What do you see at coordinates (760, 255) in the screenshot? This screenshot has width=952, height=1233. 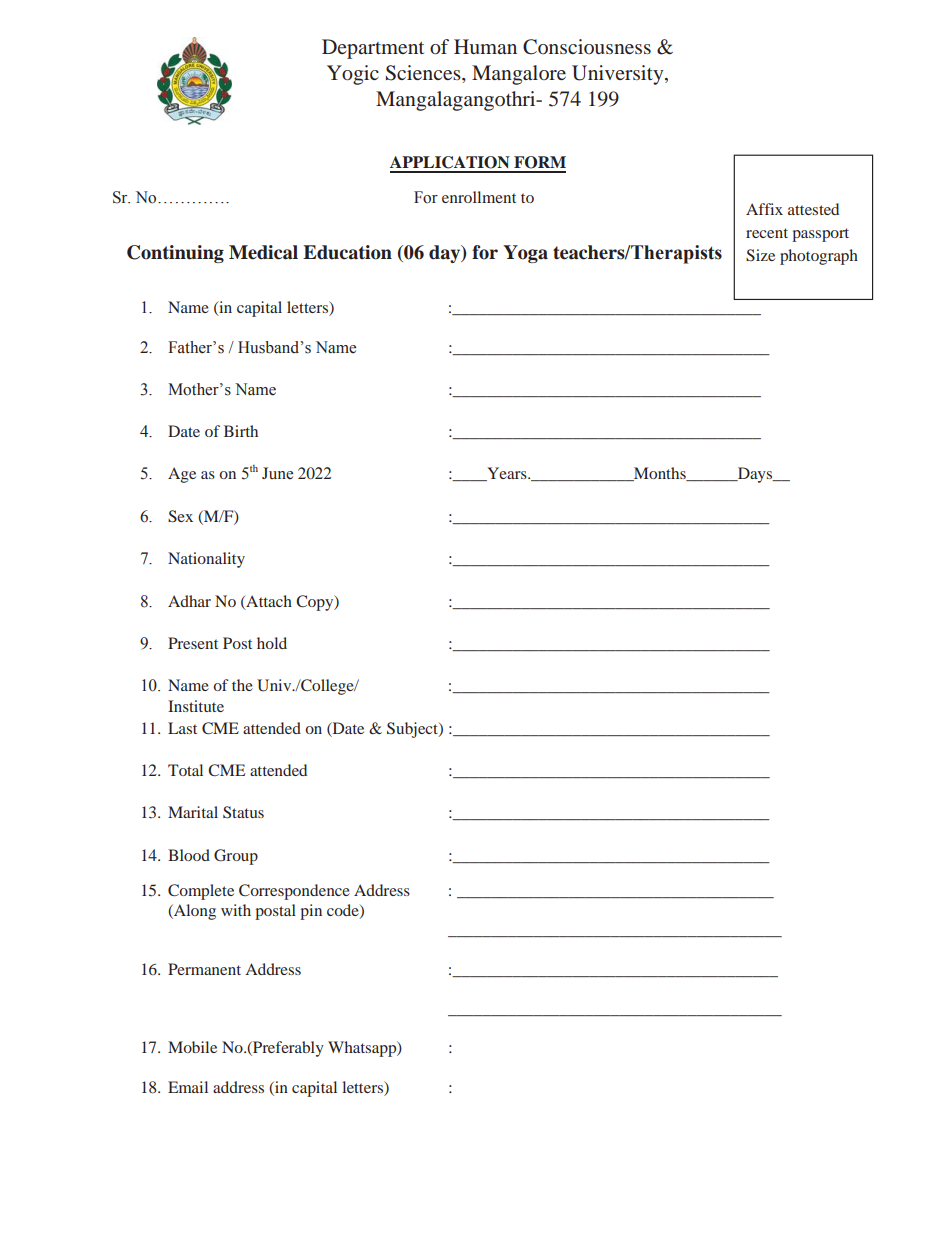 I see `Size` at bounding box center [760, 255].
